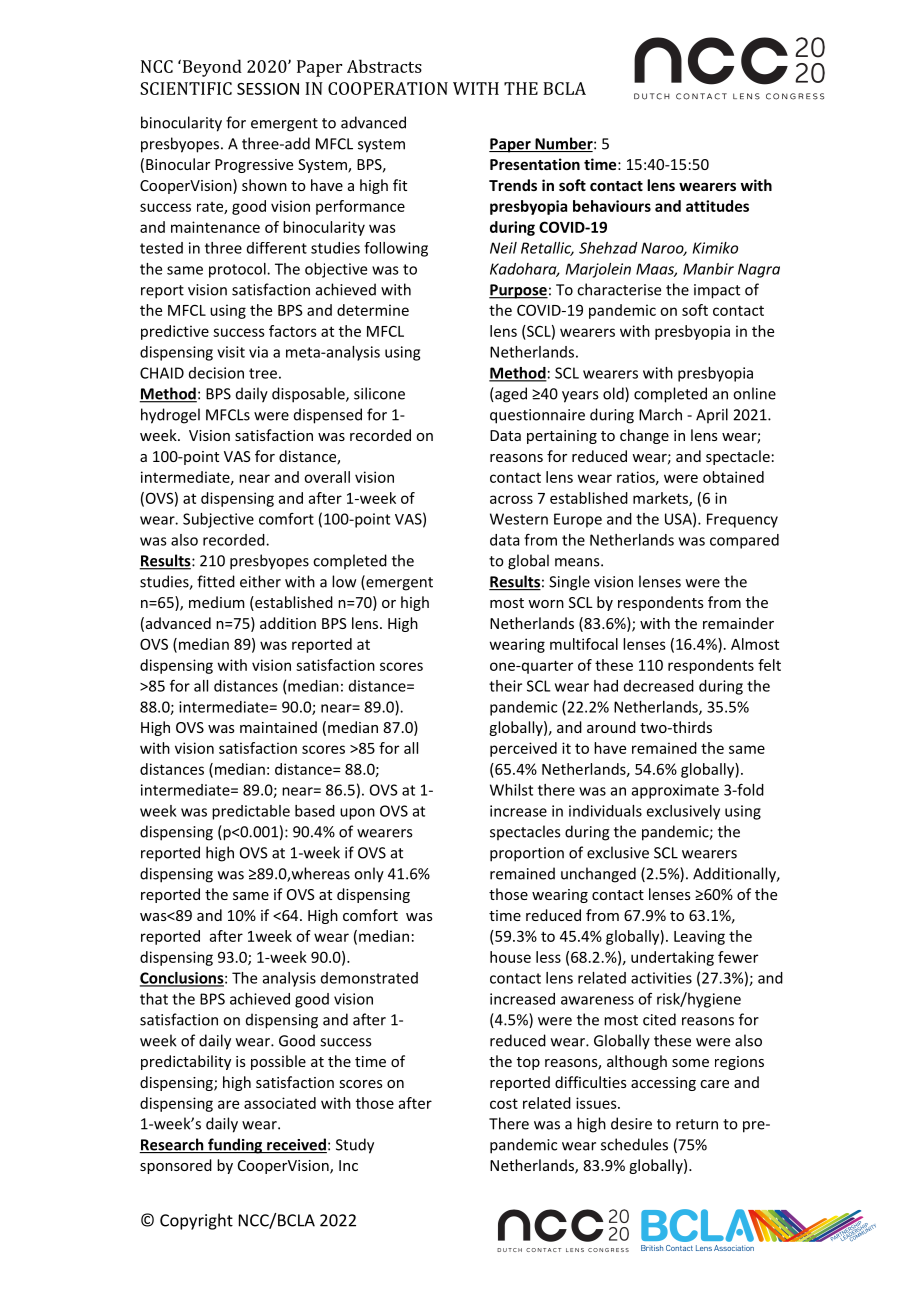  I want to click on funding, so click(235, 1146).
